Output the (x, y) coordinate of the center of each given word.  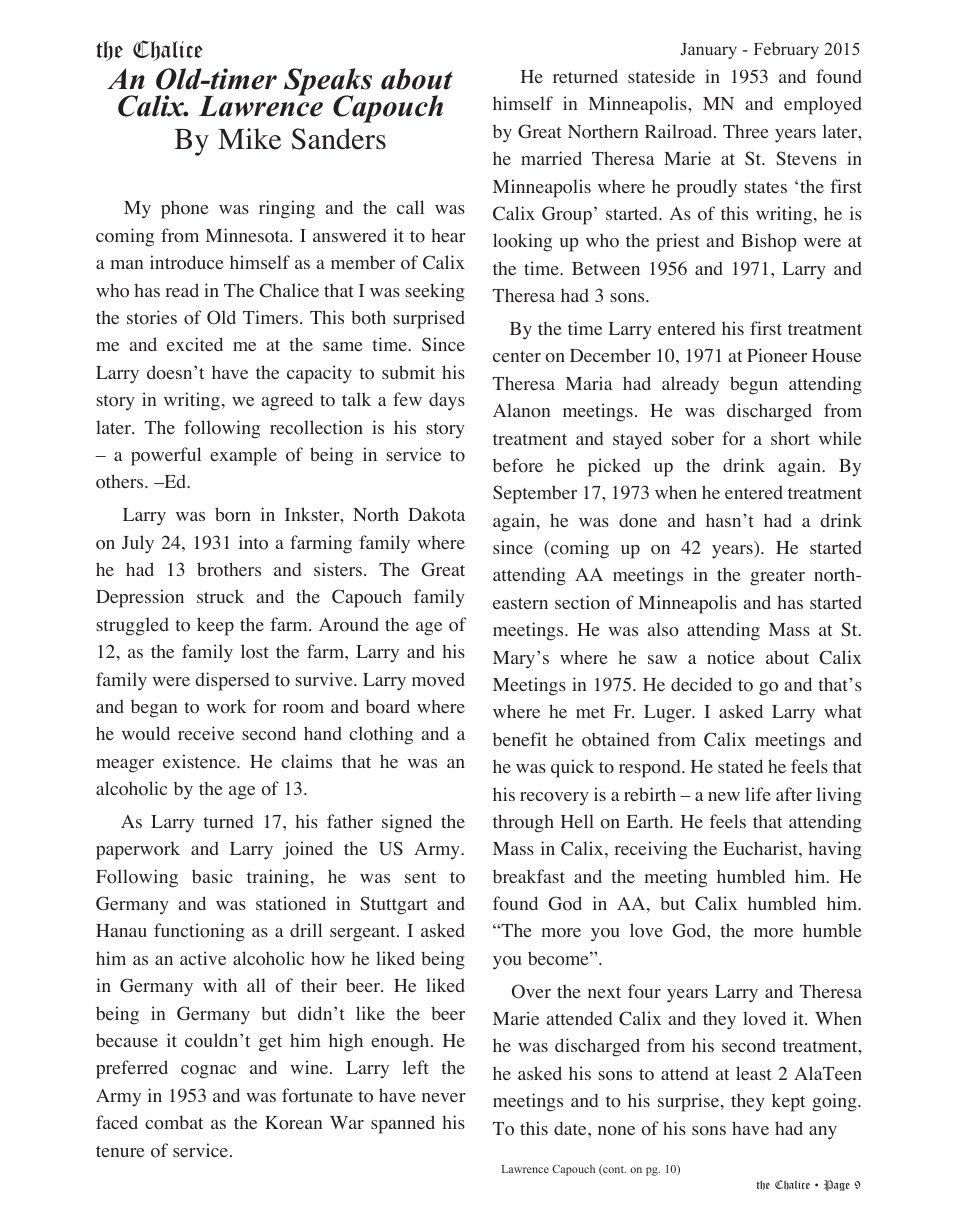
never (444, 1097)
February (786, 50)
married (551, 158)
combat (174, 1122)
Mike (249, 139)
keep (215, 626)
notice (731, 657)
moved (438, 679)
